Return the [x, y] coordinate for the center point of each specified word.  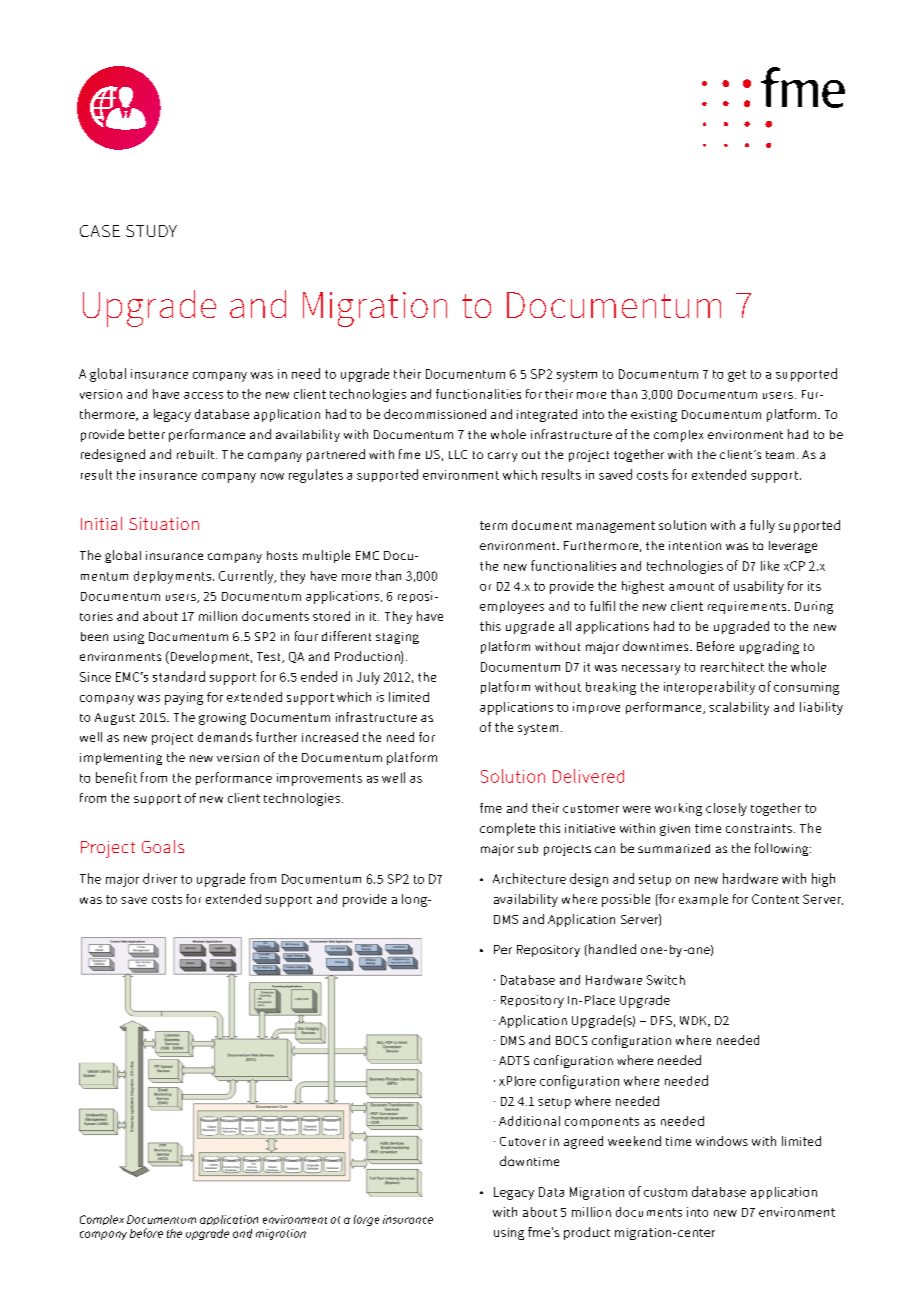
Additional [529, 1121]
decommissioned [435, 414]
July [368, 678]
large [366, 1220]
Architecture [529, 878]
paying [184, 698]
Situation [164, 523]
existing [654, 416]
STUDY [151, 231]
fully [762, 526]
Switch [666, 980]
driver [160, 878]
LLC [458, 454]
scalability [739, 708]
